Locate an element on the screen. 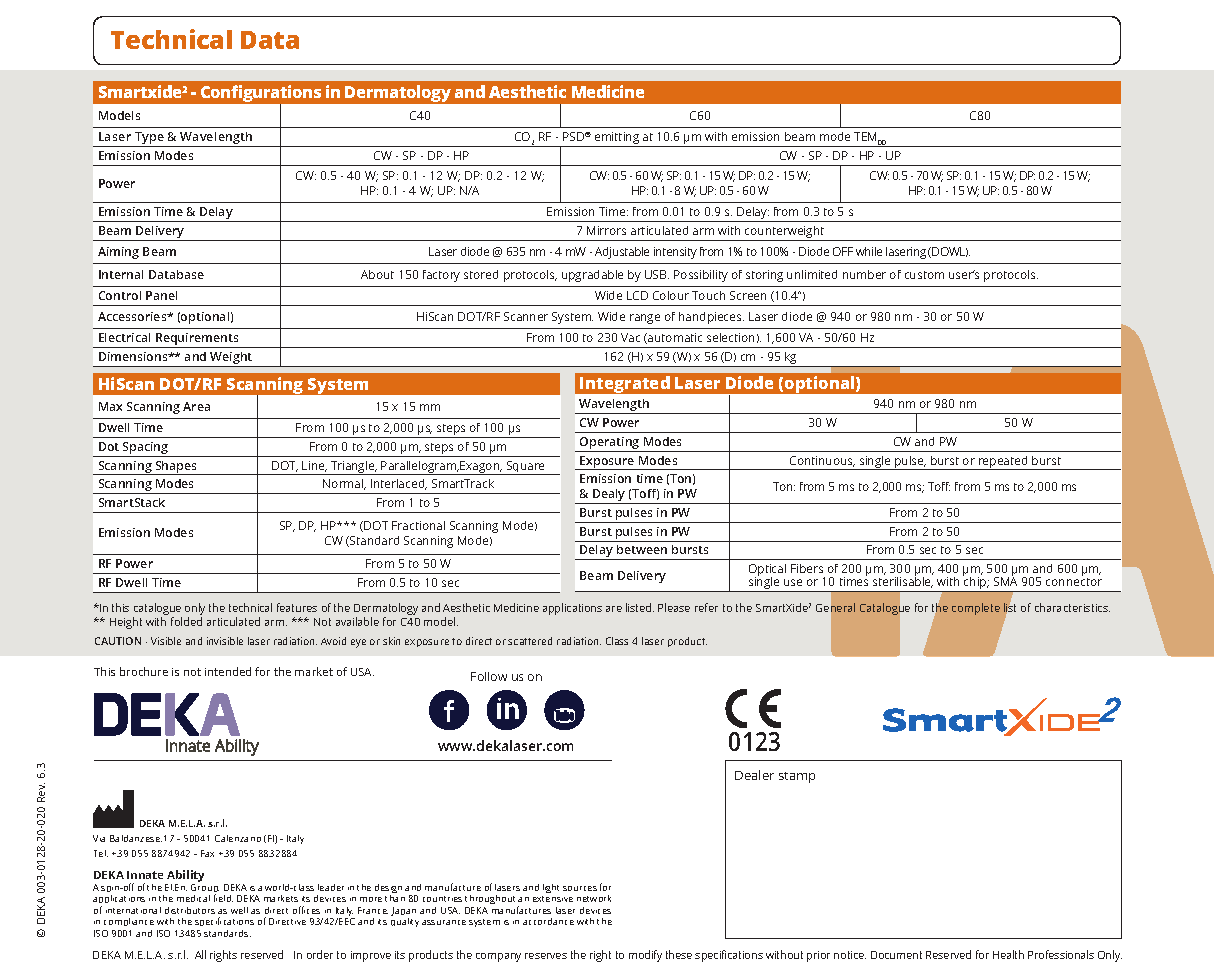 The image size is (1214, 980). emitting is located at coordinates (617, 139).
